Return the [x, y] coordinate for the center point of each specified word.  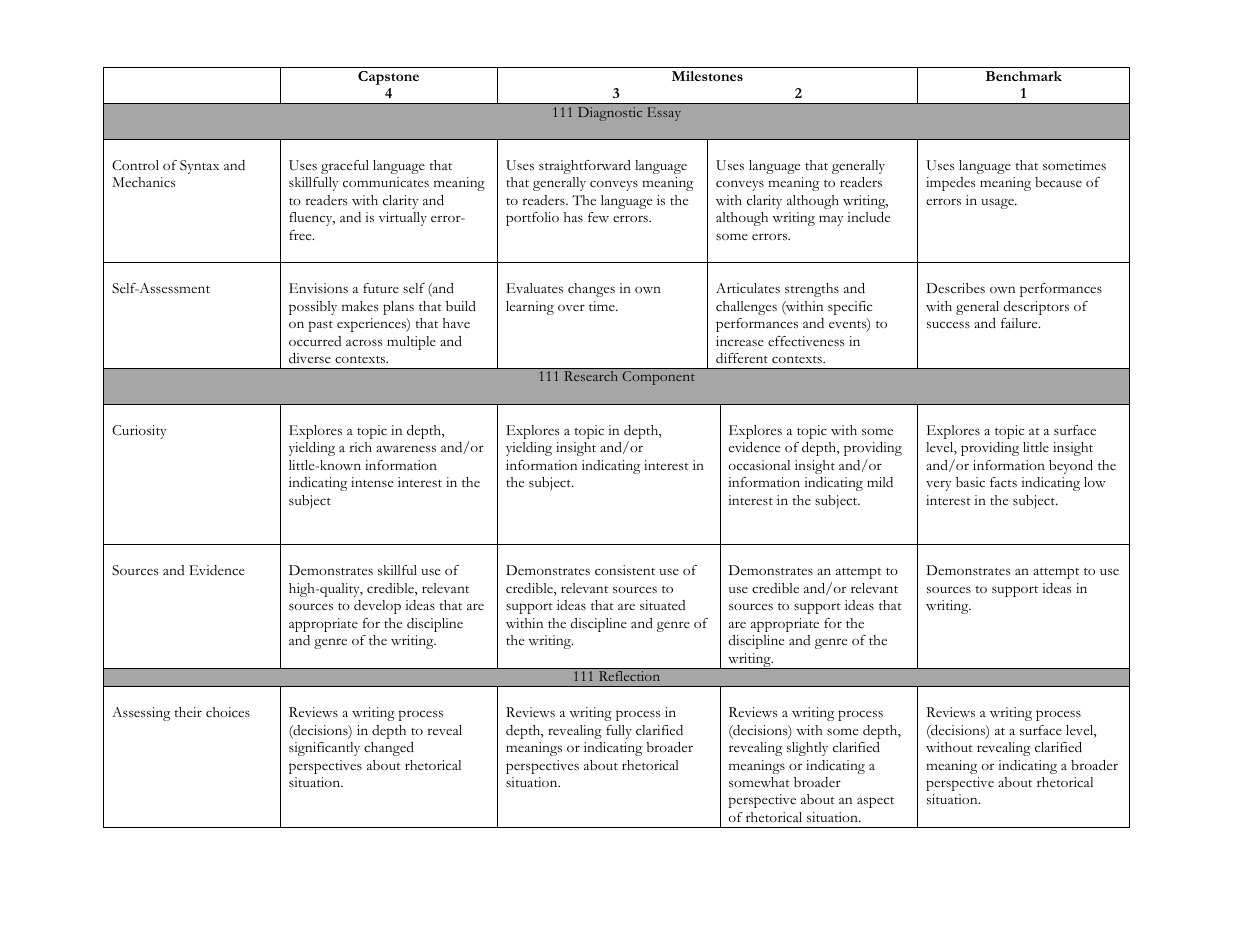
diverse [310, 358]
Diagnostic [610, 114]
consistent [625, 570]
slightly [807, 749]
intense [372, 482]
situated [662, 605]
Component [658, 378]
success [948, 325]
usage [998, 203]
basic [970, 482]
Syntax [199, 167]
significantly [324, 749]
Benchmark [1024, 76]
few [598, 217]
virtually [403, 219]
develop [377, 607]
